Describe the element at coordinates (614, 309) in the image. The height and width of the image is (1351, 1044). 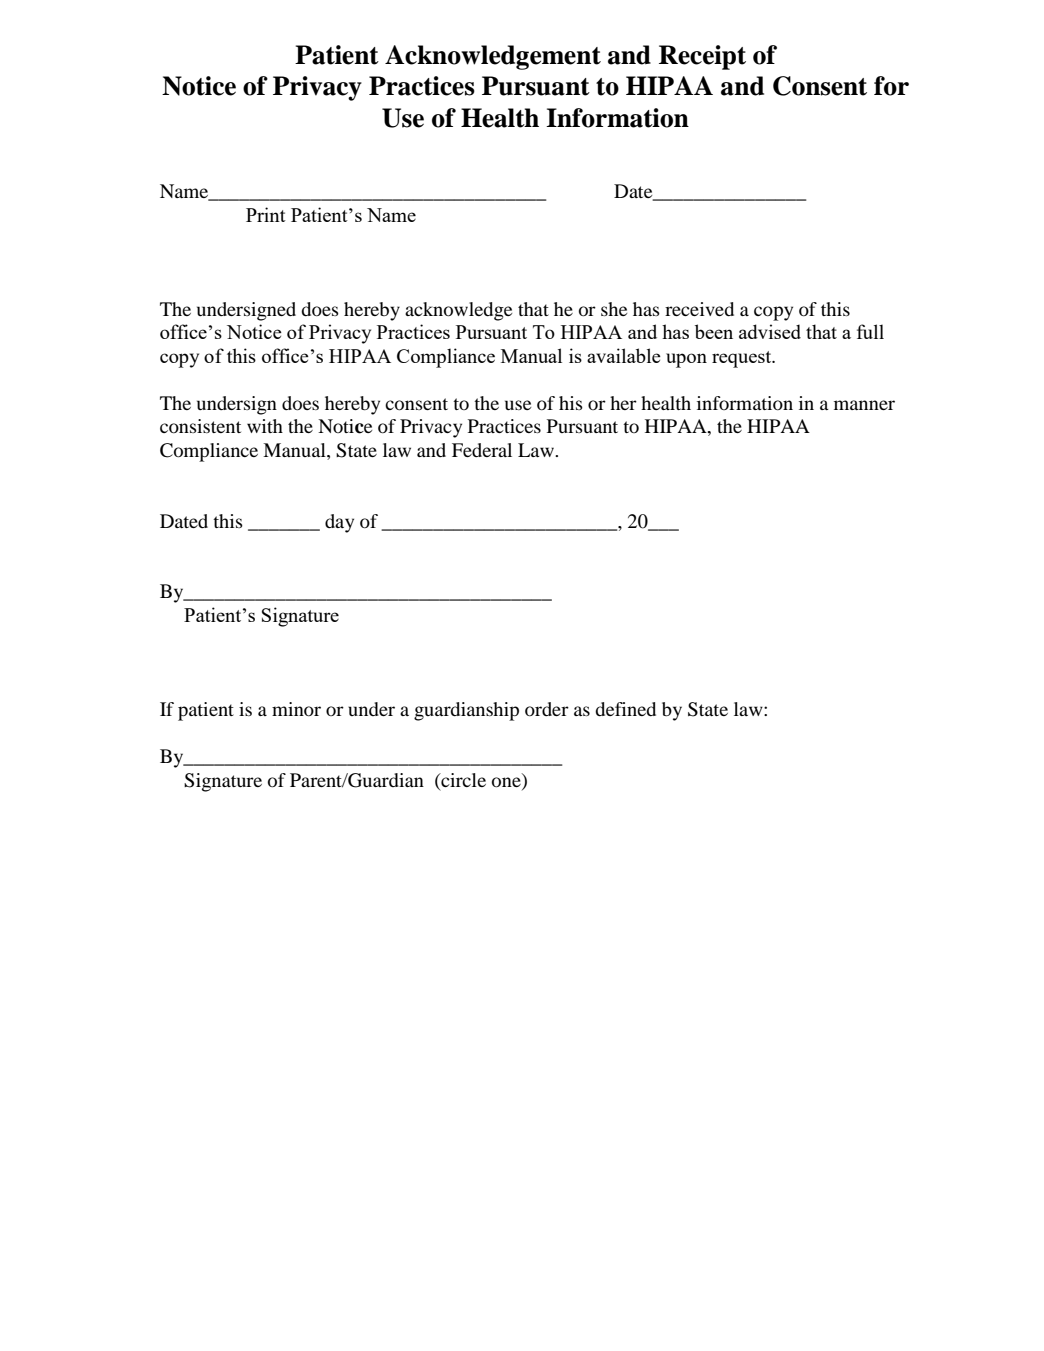
I see `she` at that location.
